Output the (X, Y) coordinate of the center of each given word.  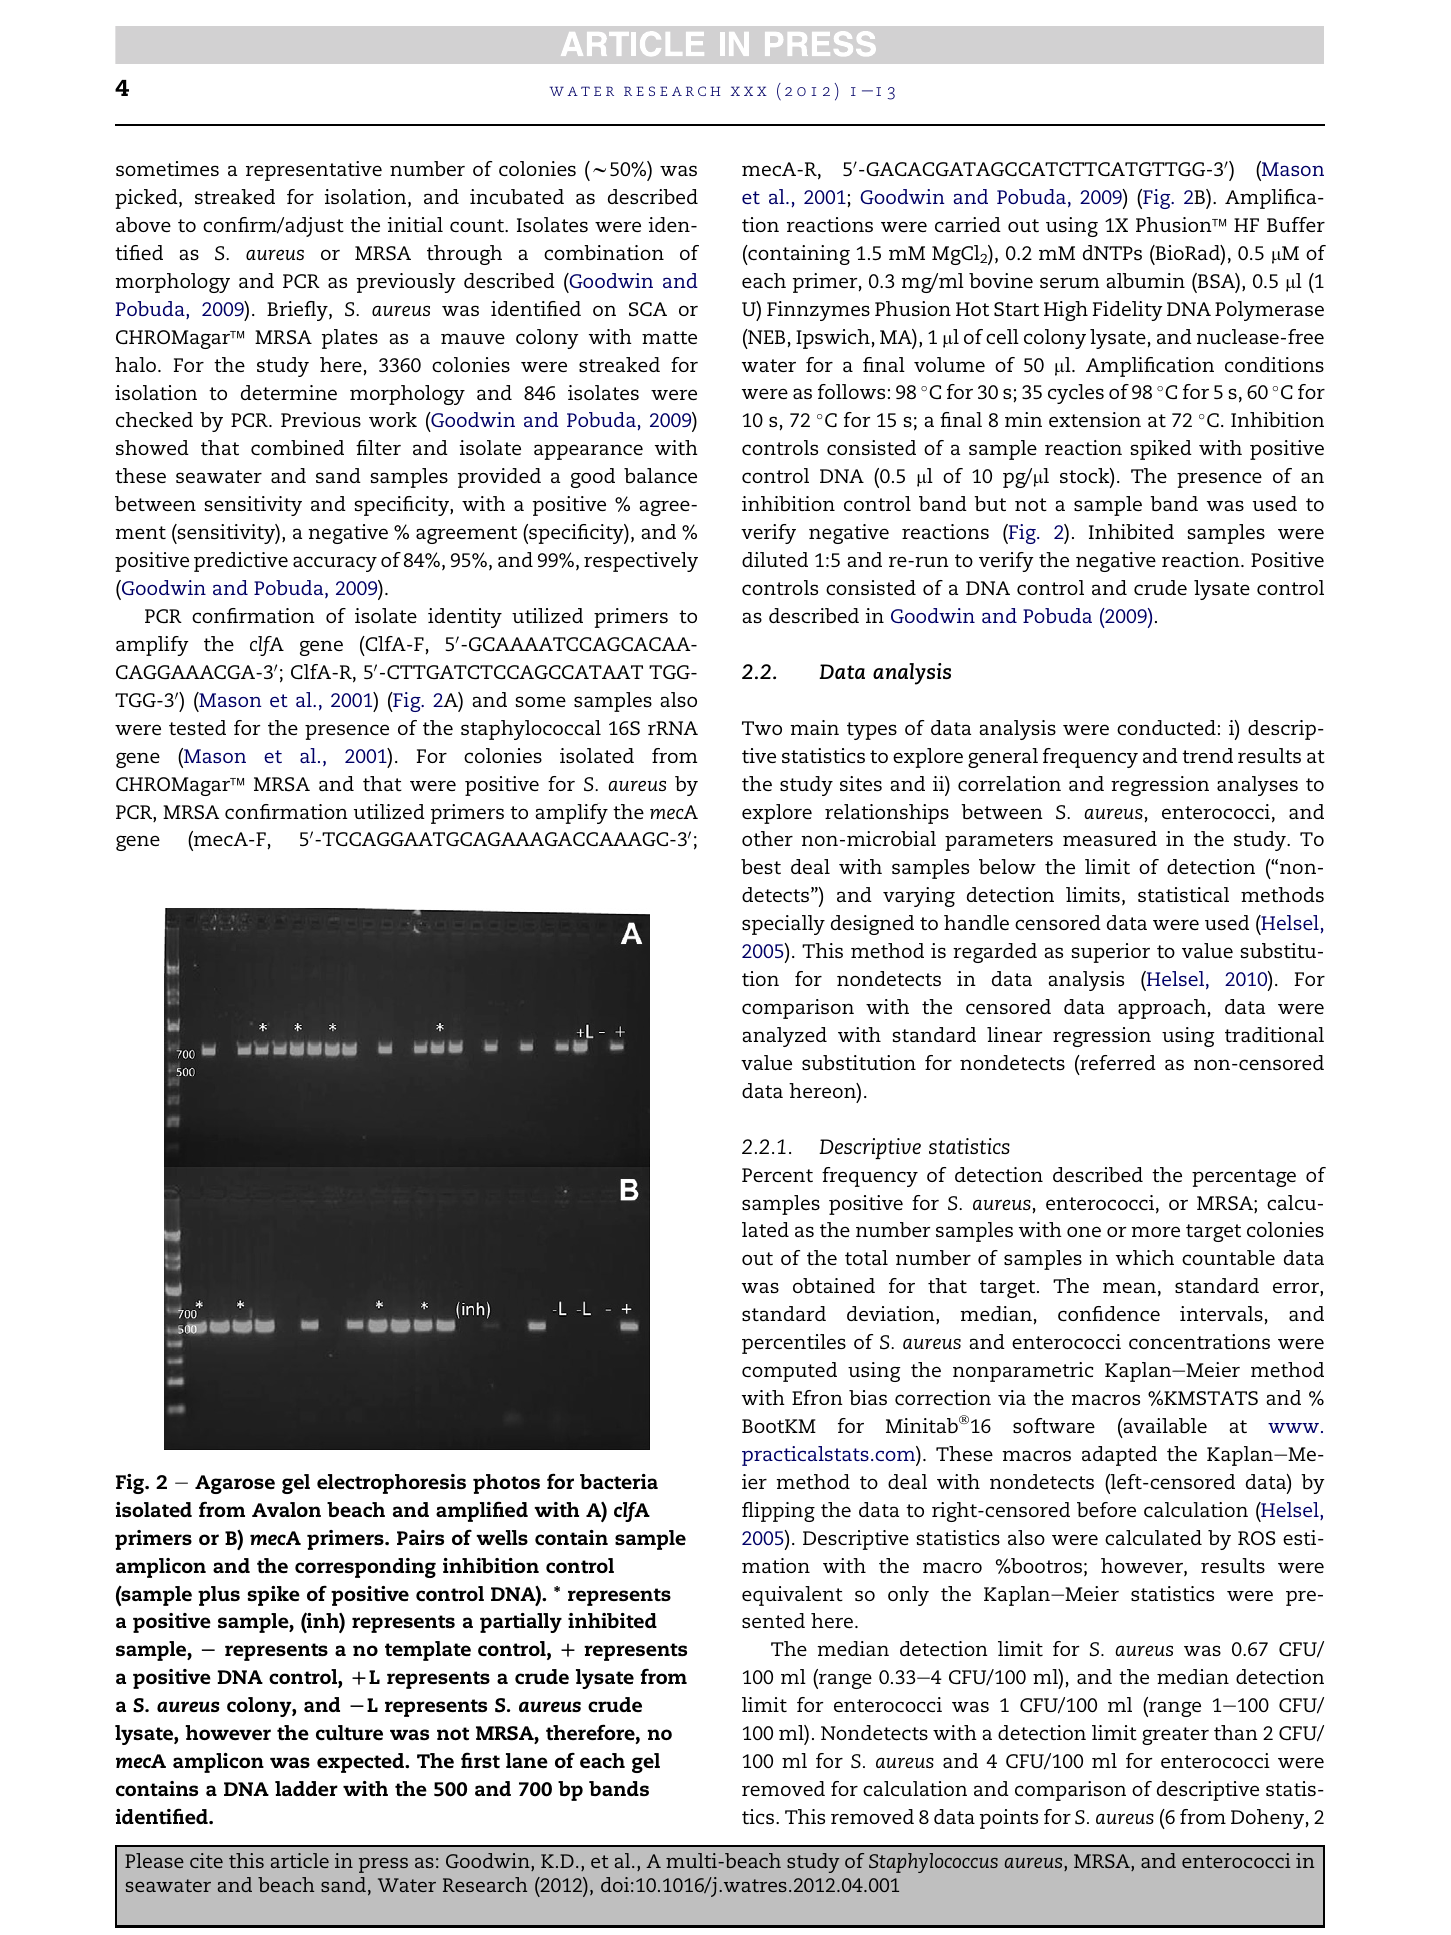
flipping (778, 1512)
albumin (1145, 280)
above (143, 224)
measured (1110, 838)
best (761, 866)
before (1106, 1509)
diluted (775, 559)
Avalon (286, 1509)
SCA (648, 309)
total (866, 1257)
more (1155, 1231)
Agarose (235, 1484)
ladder (306, 1788)
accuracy (335, 564)
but (990, 503)
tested (197, 727)
